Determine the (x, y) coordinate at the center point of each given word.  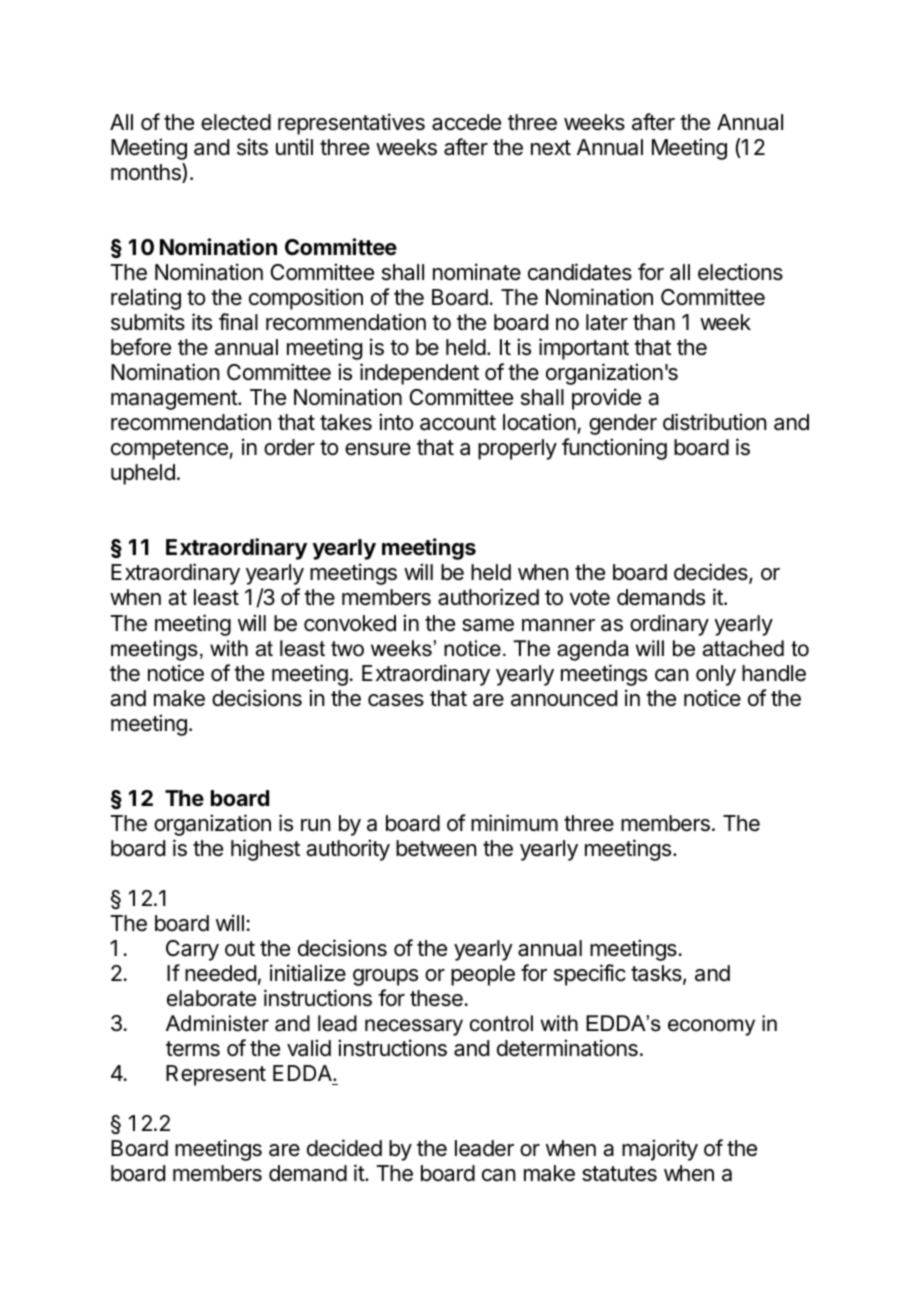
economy (711, 1027)
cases (396, 700)
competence (170, 450)
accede (466, 122)
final (238, 322)
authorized (488, 597)
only (716, 675)
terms (193, 1049)
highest (265, 850)
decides (712, 573)
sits (252, 147)
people (483, 975)
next (551, 148)
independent (419, 374)
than (654, 322)
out (240, 949)
